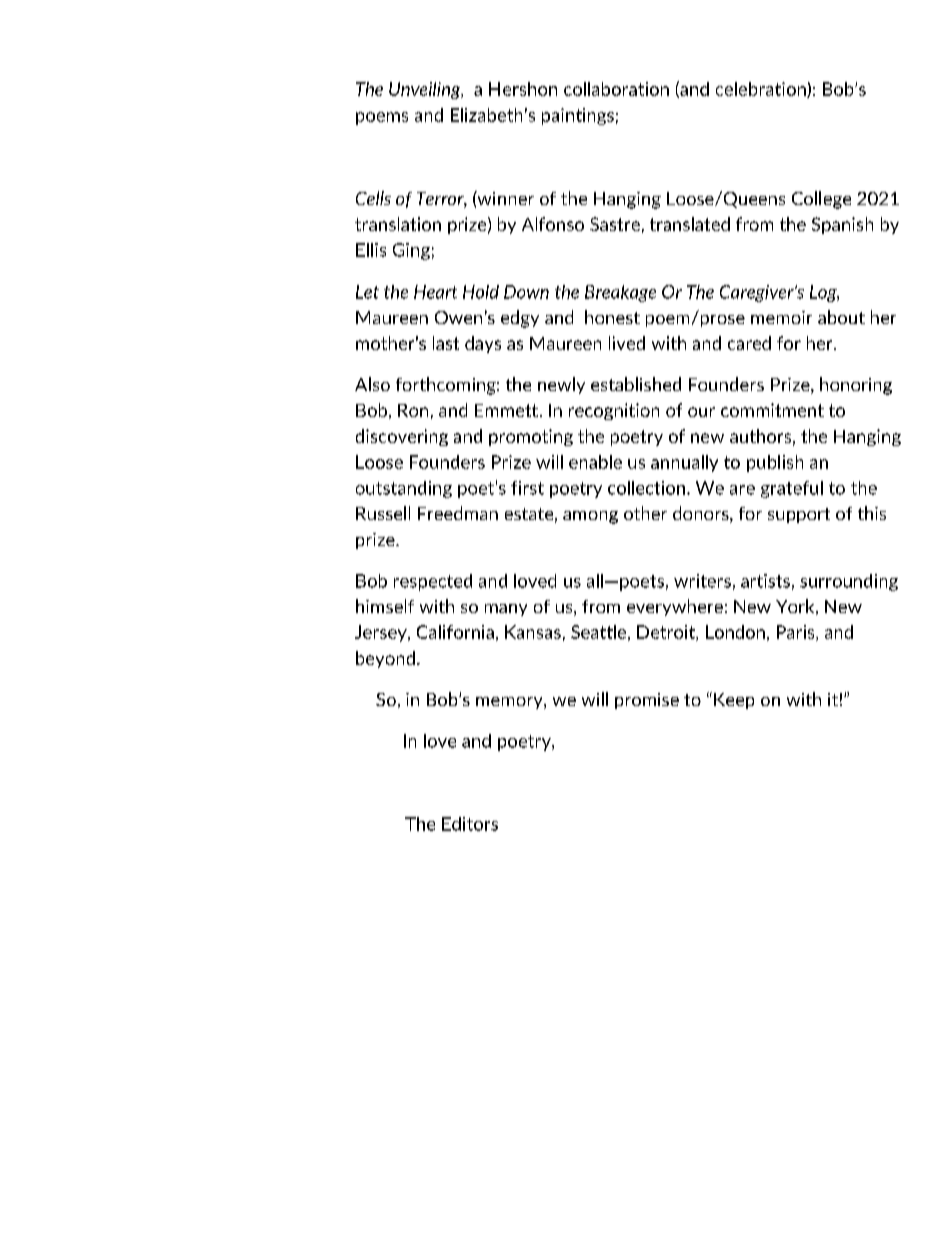 This screenshot has width=952, height=1233. What do you see at coordinates (762, 90) in the screenshot?
I see `celebration` at bounding box center [762, 90].
